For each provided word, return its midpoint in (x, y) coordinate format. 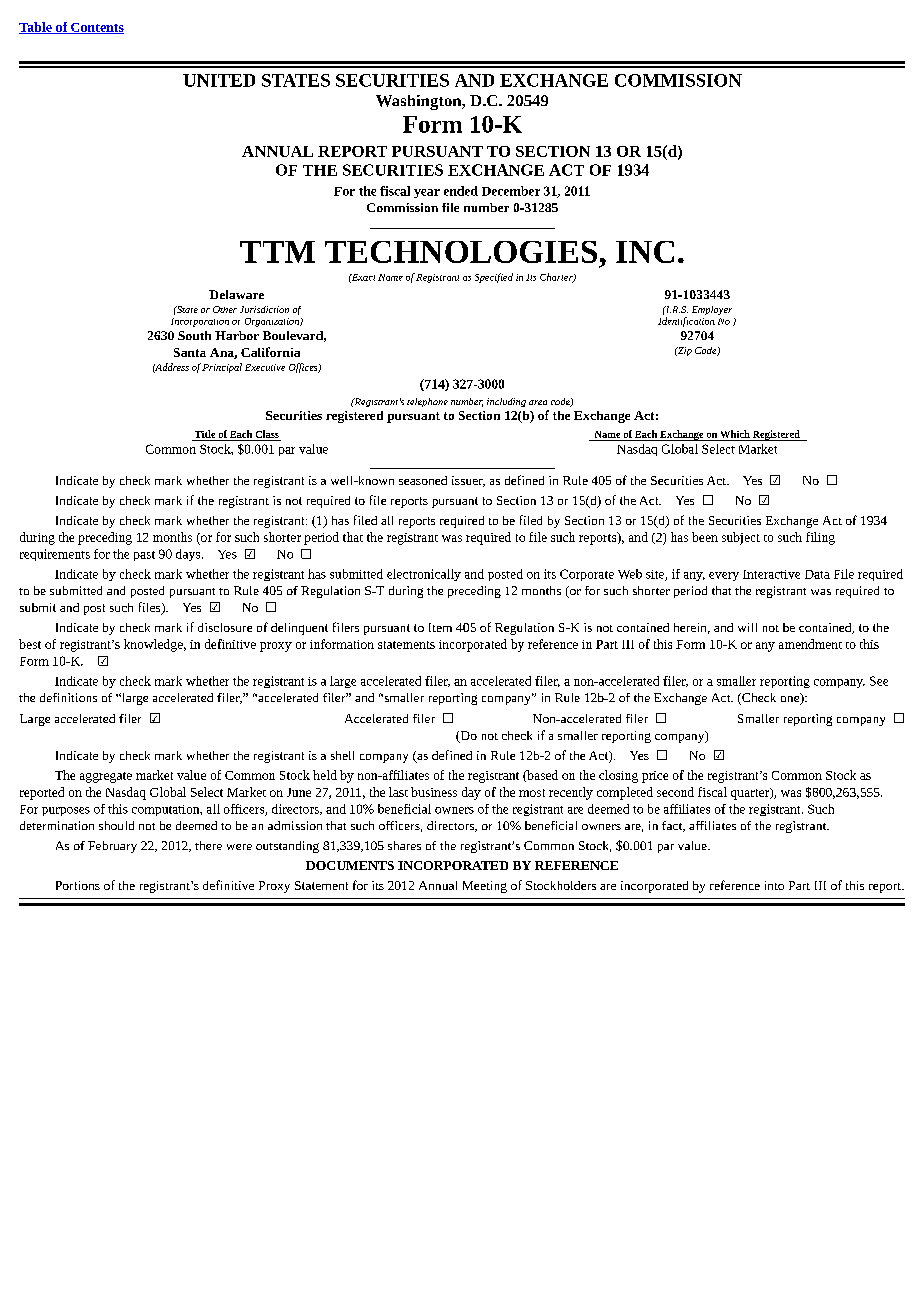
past (144, 556)
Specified (494, 278)
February (112, 847)
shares (404, 845)
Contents (96, 28)
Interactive (771, 574)
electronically (424, 575)
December (511, 191)
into (774, 885)
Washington (420, 102)
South (194, 335)
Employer (712, 310)
